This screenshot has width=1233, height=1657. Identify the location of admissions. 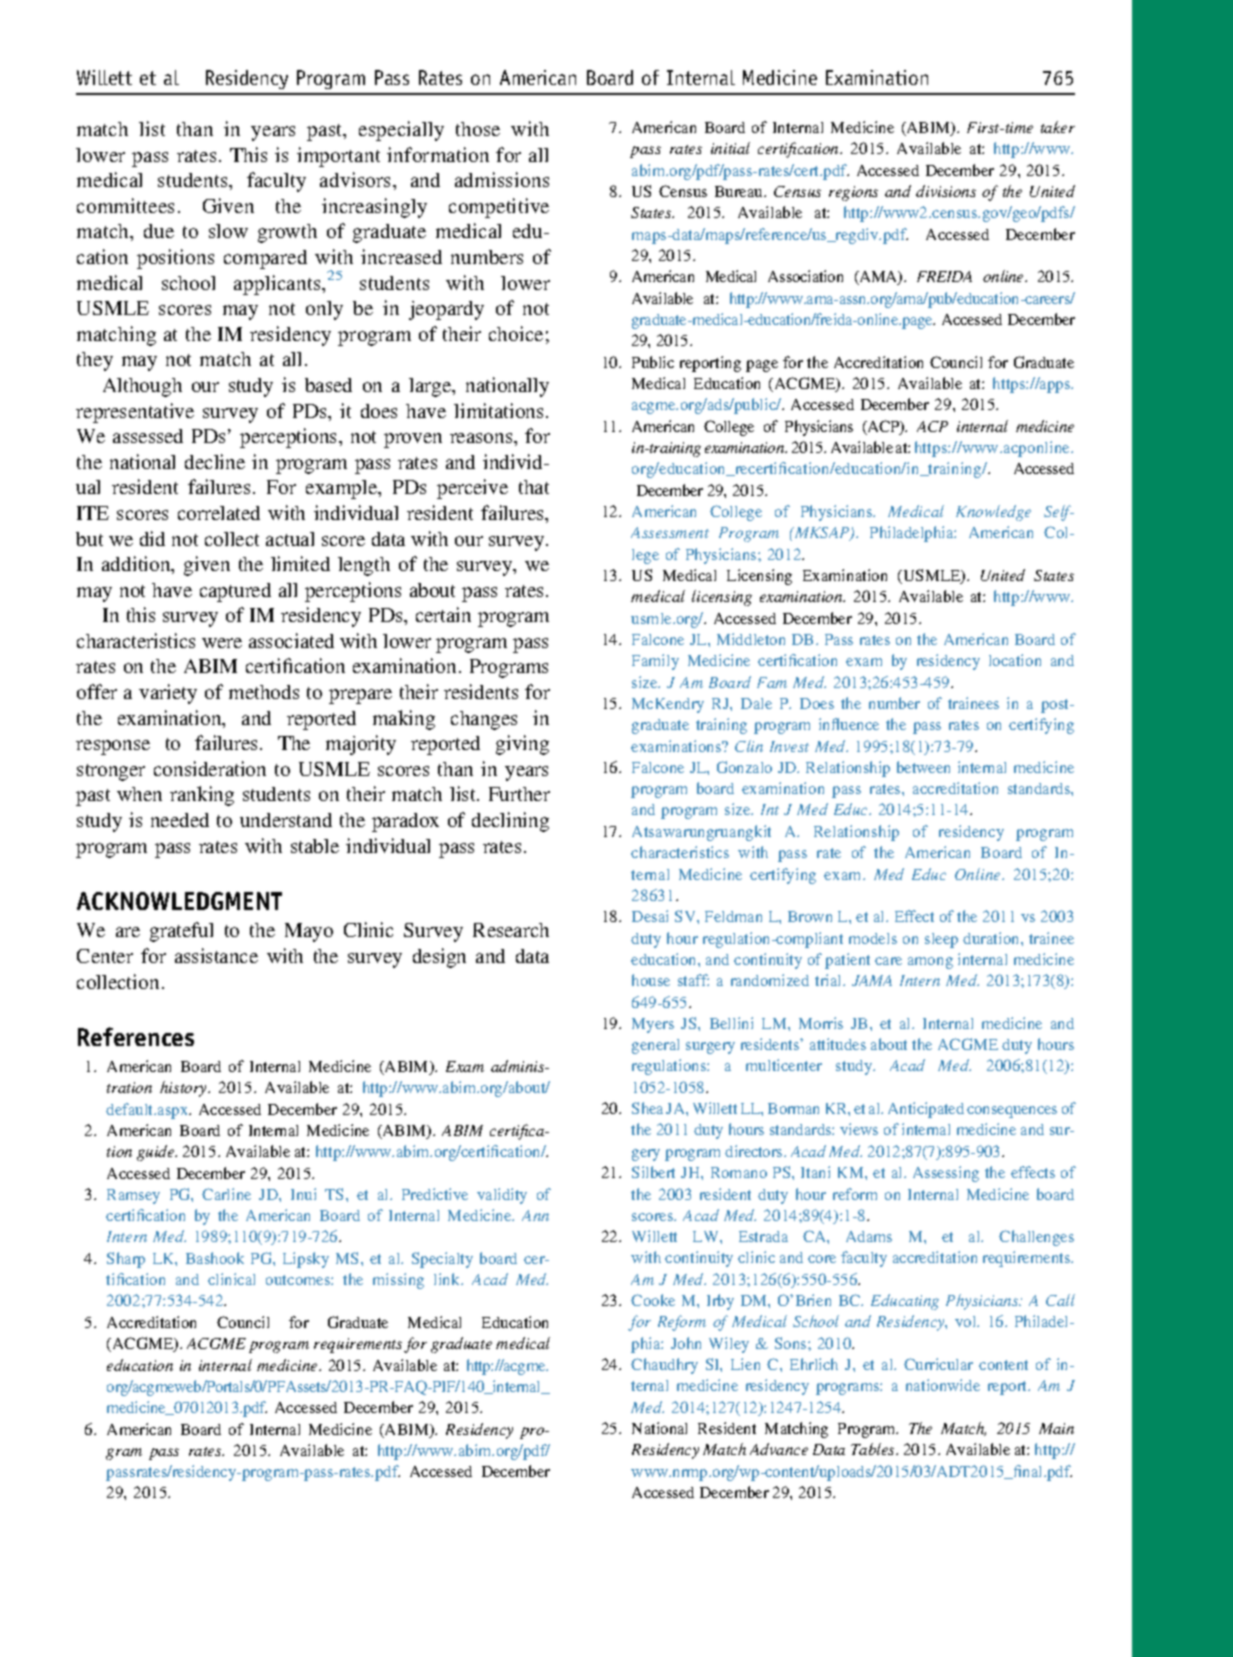
(502, 179).
